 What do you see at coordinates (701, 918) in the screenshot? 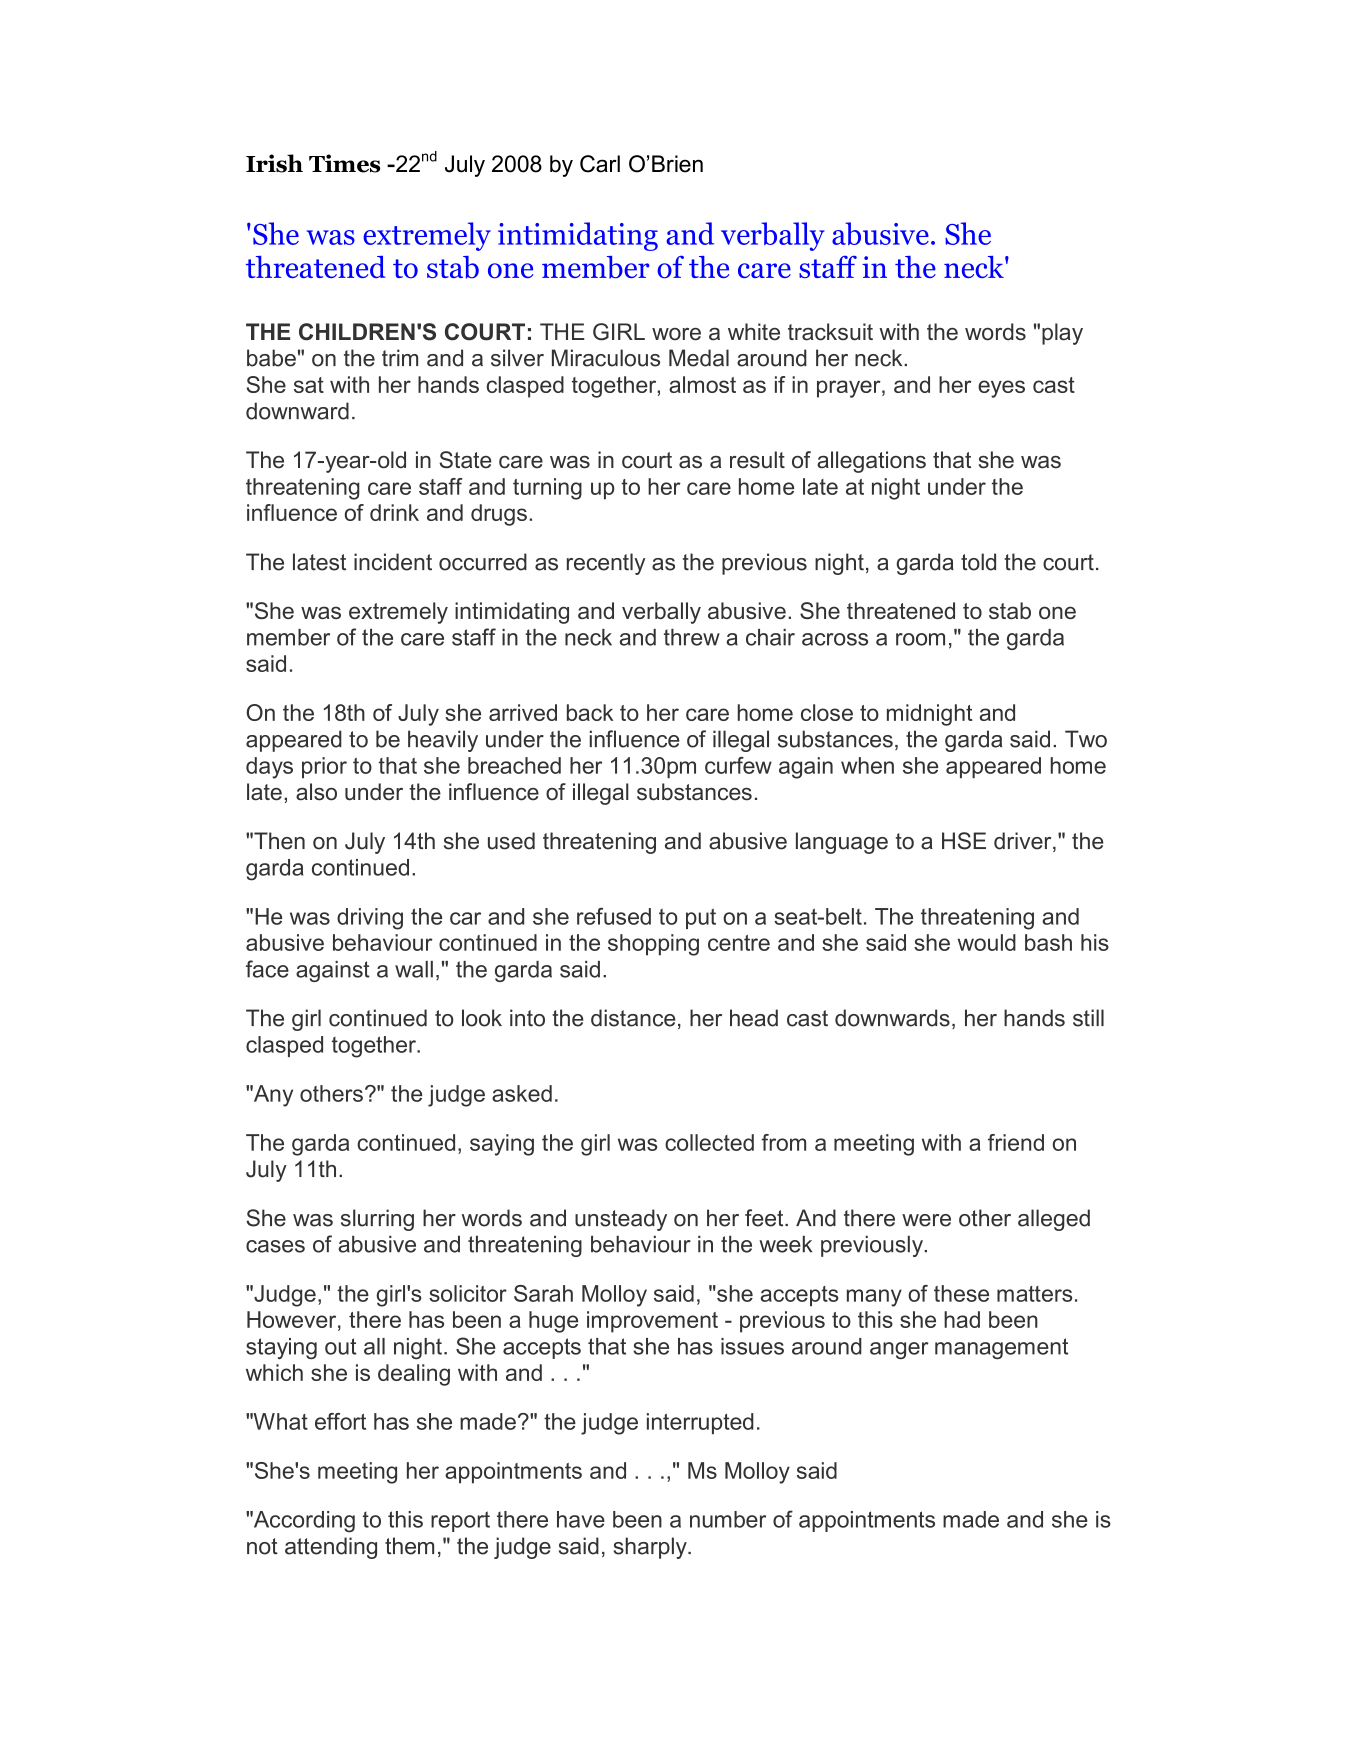
I see `put` at bounding box center [701, 918].
